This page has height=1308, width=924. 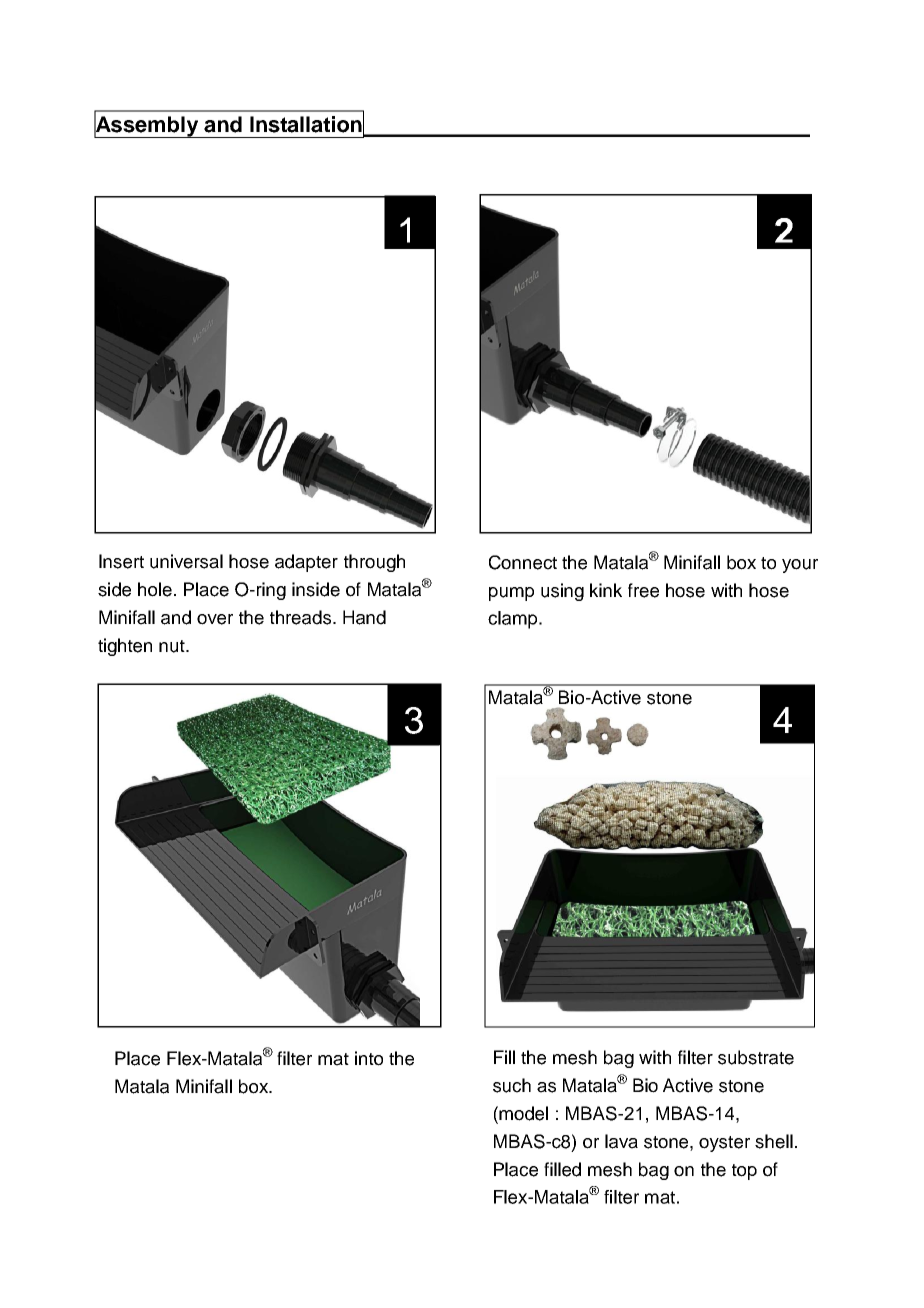 What do you see at coordinates (512, 1085) in the page?
I see `such` at bounding box center [512, 1085].
